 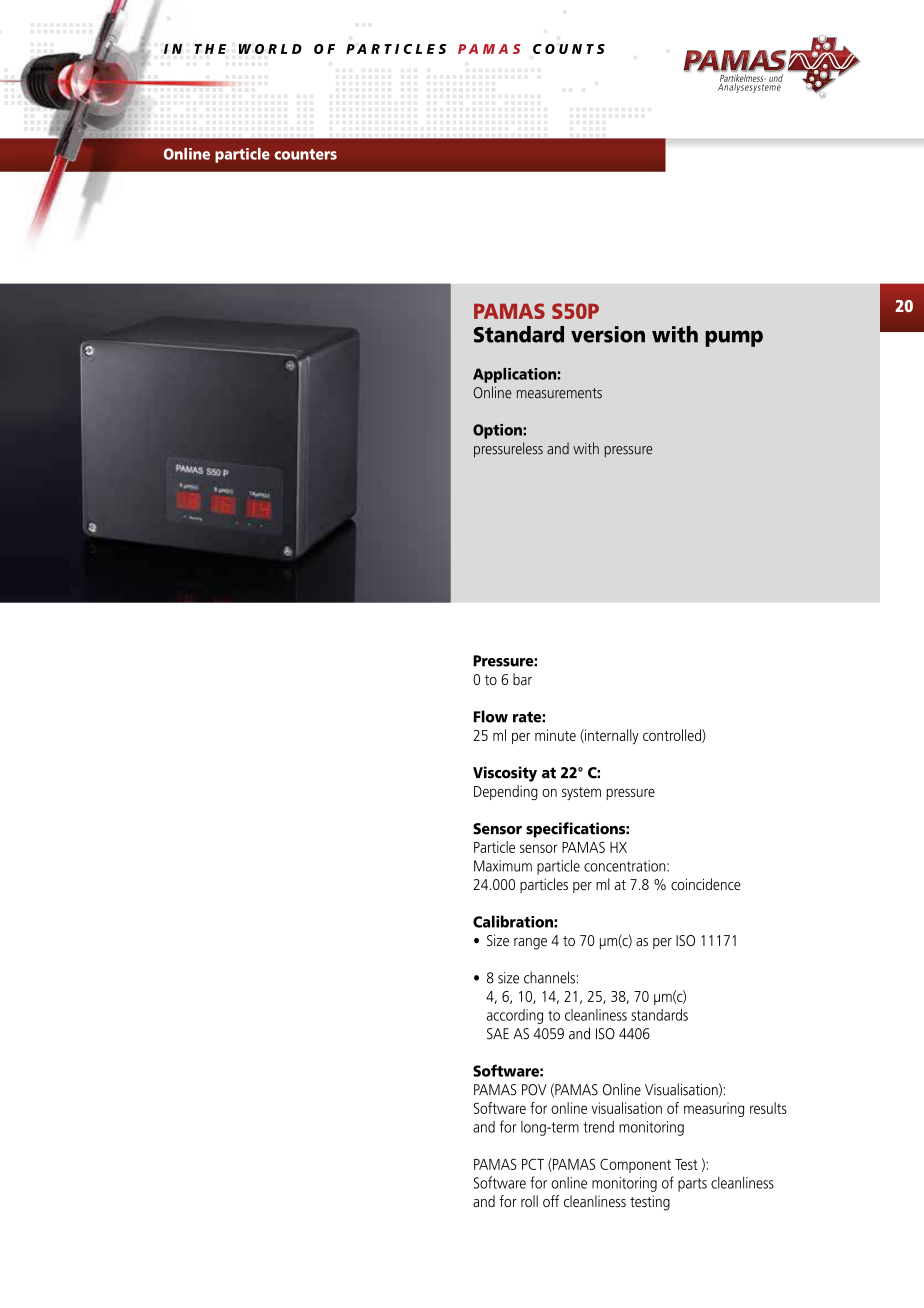 What do you see at coordinates (505, 774) in the screenshot?
I see `Viscosity` at bounding box center [505, 774].
